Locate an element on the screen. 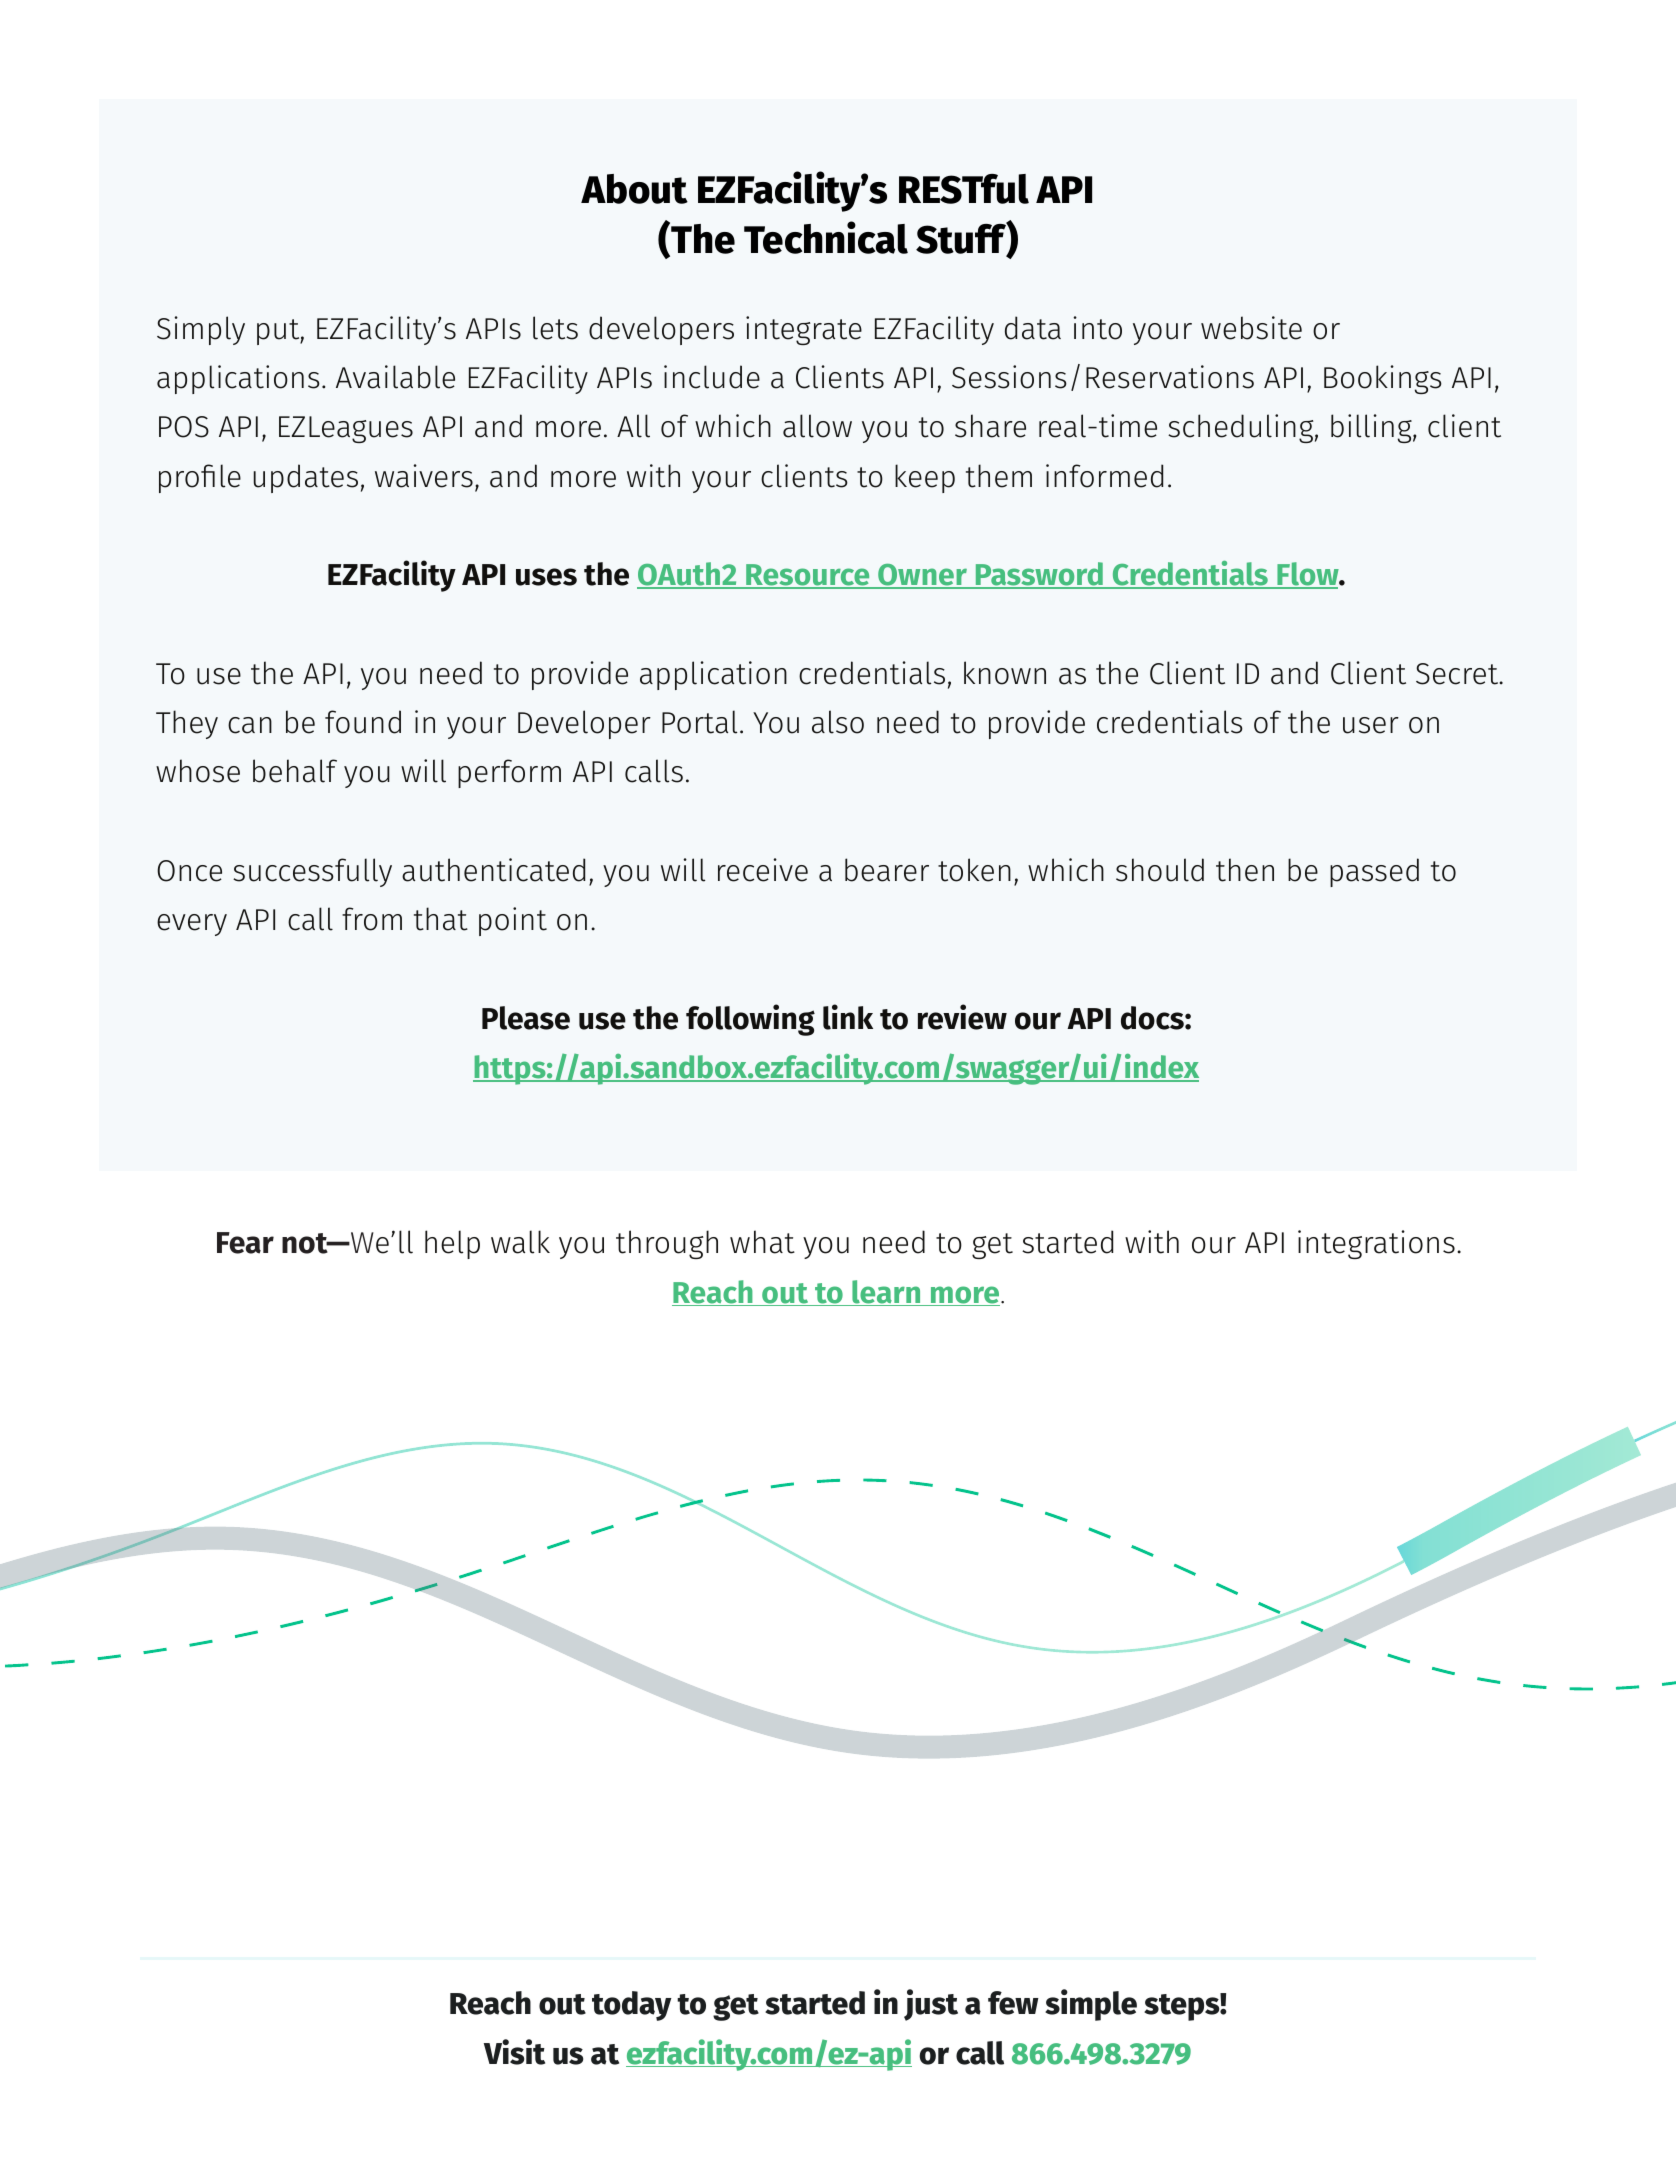  user is located at coordinates (1371, 725).
